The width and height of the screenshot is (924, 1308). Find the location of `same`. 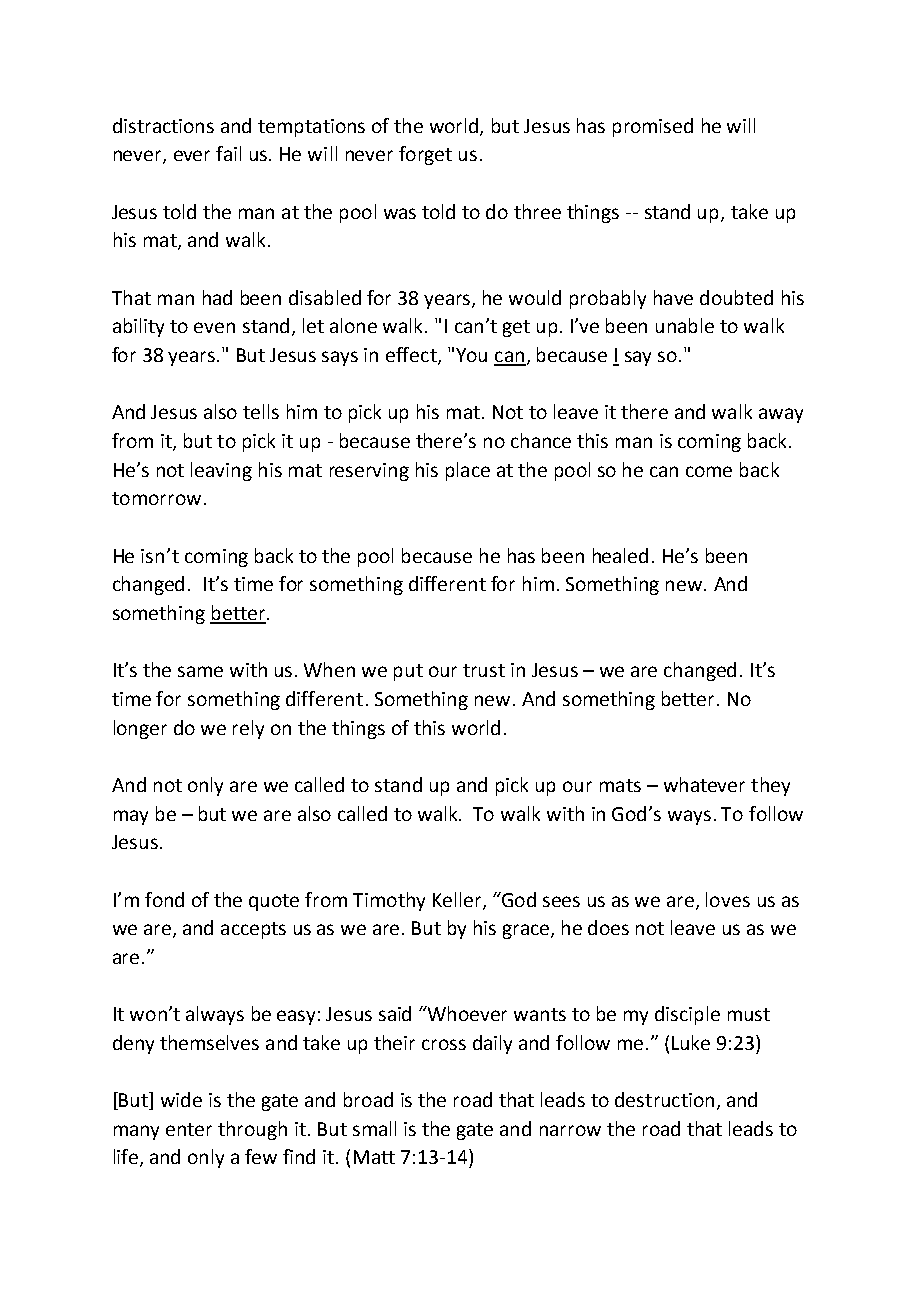

same is located at coordinates (200, 671).
